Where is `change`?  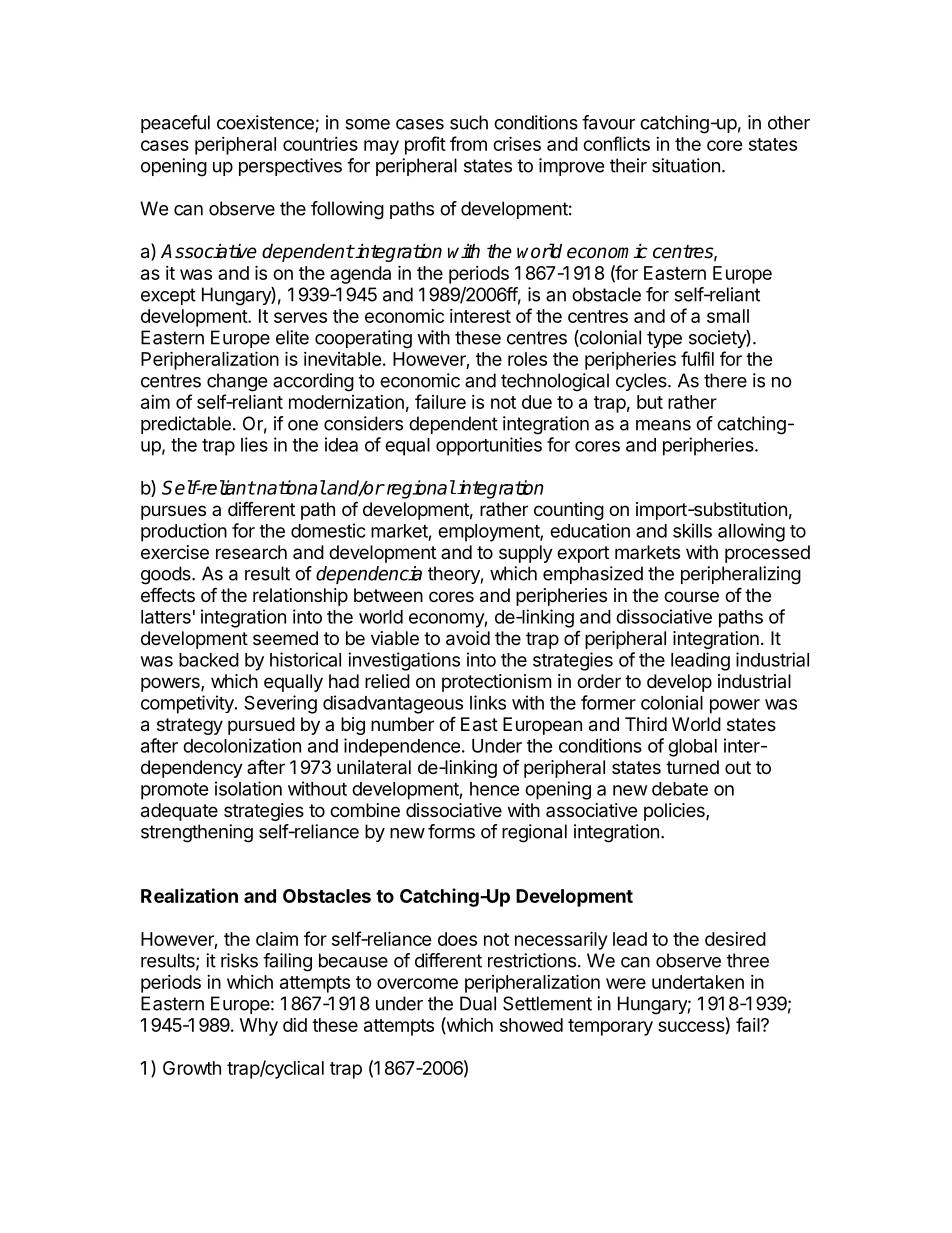 change is located at coordinates (237, 382).
